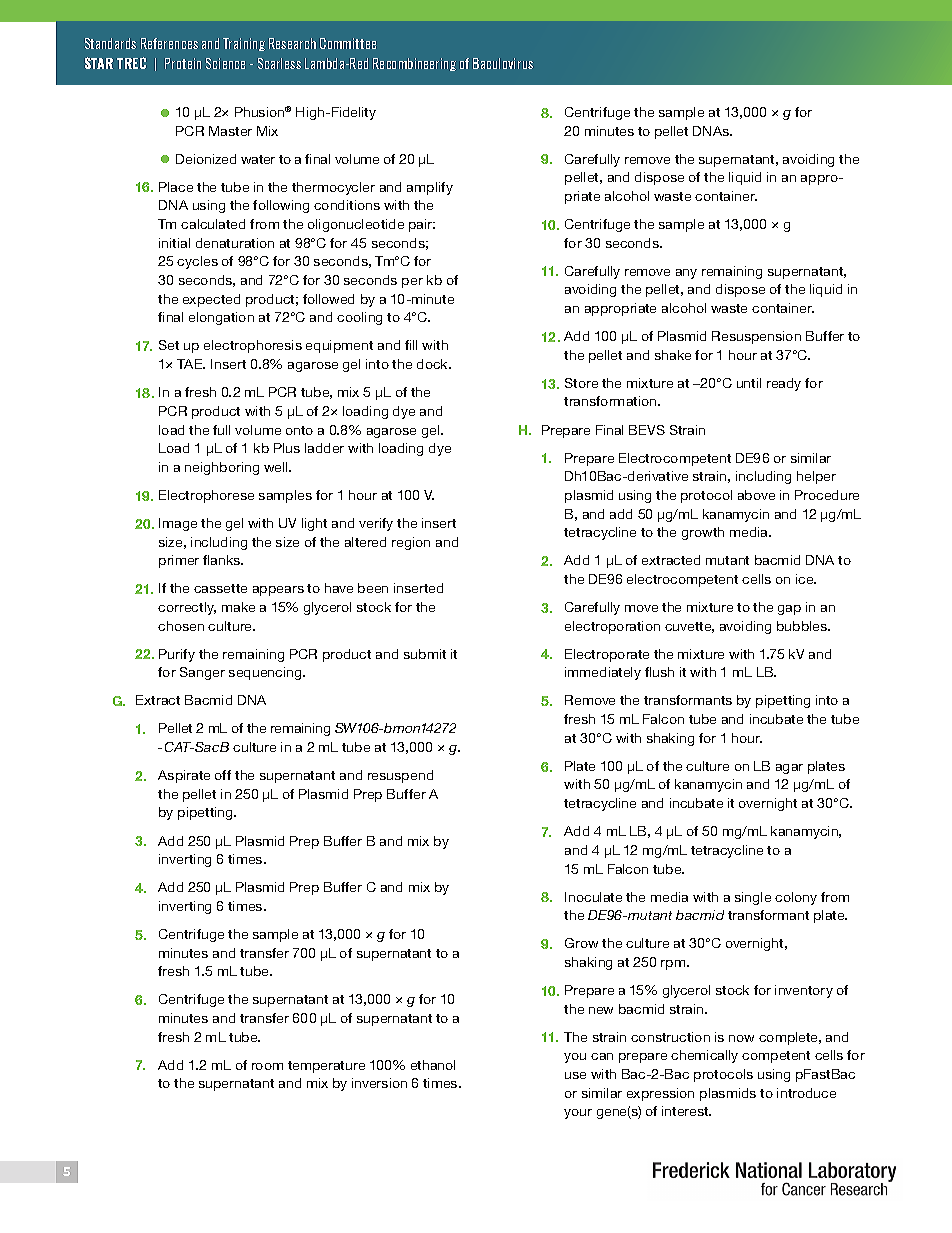 The height and width of the document is (1233, 952). What do you see at coordinates (183, 63) in the document?
I see `Protein` at bounding box center [183, 63].
